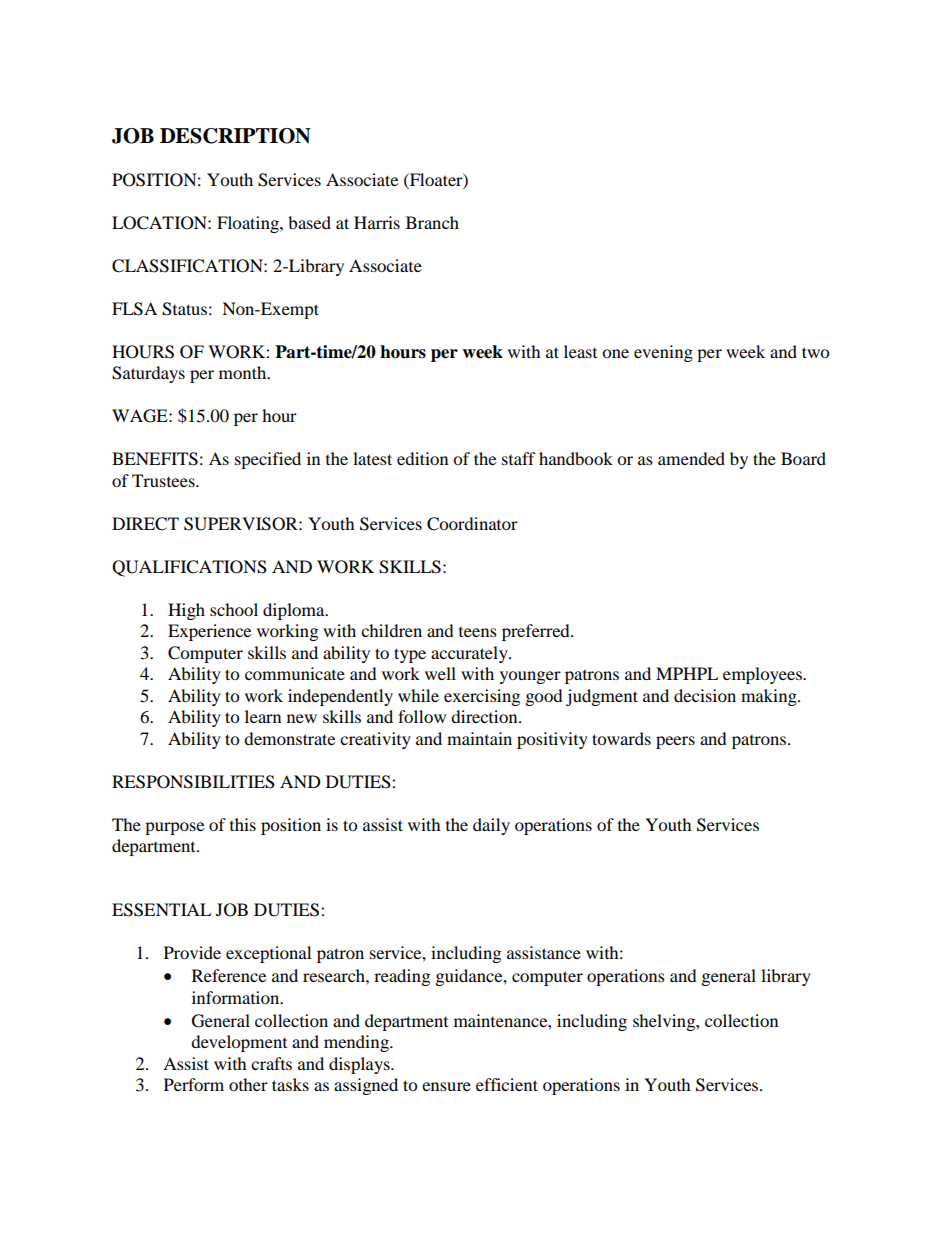 Image resolution: width=952 pixels, height=1233 pixels. What do you see at coordinates (663, 353) in the screenshot?
I see `evening` at bounding box center [663, 353].
